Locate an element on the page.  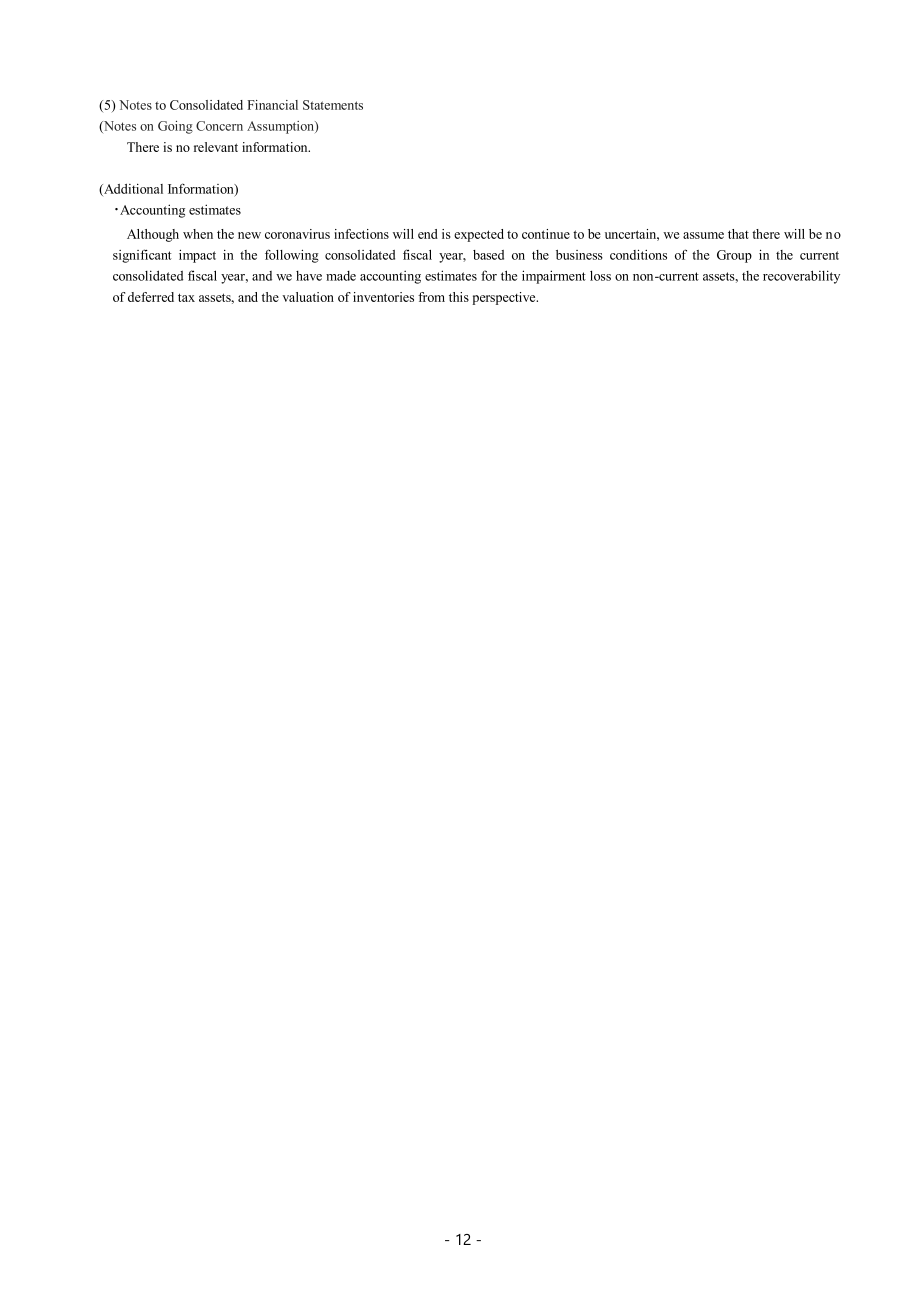
from is located at coordinates (431, 297).
